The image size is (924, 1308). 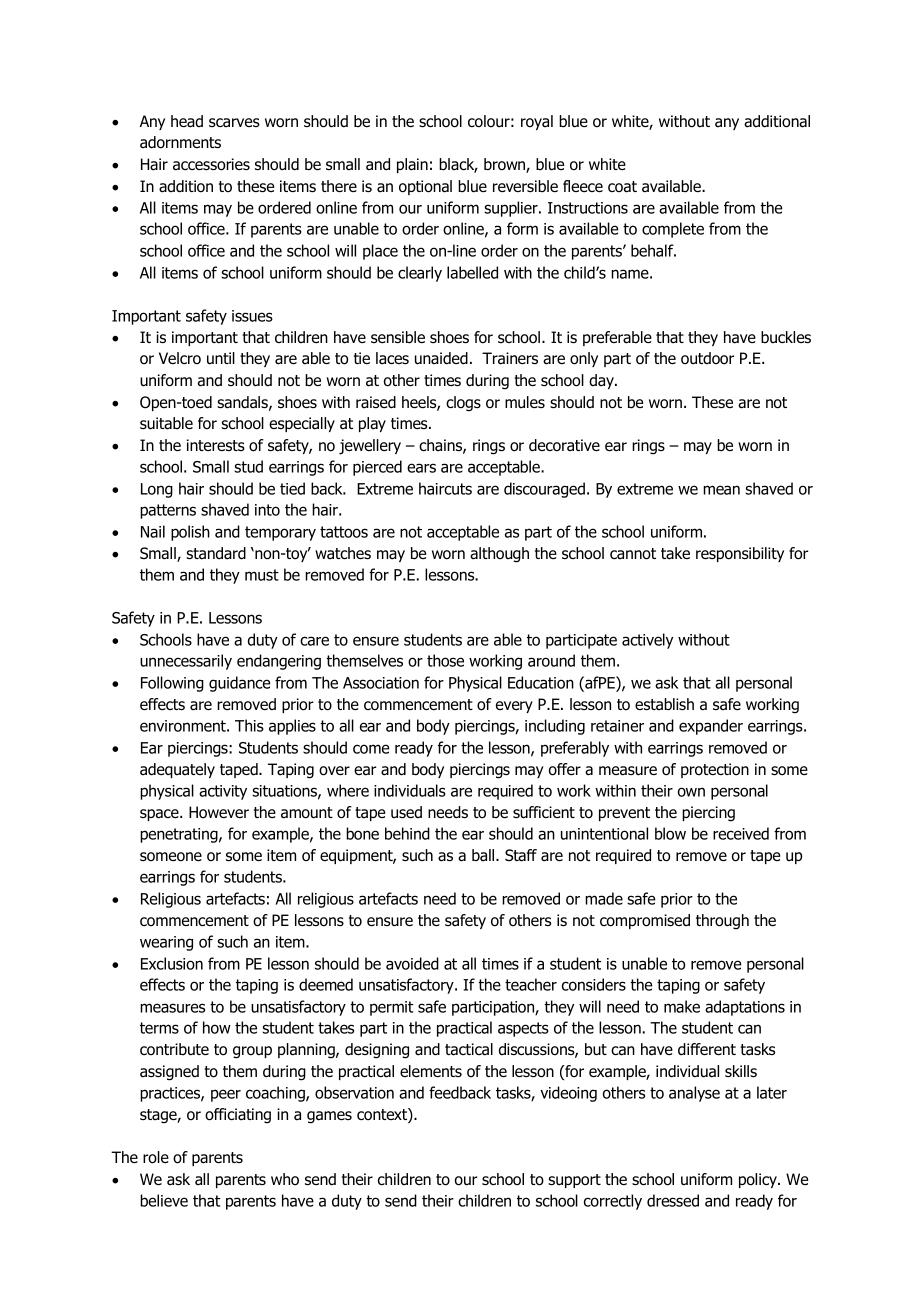 What do you see at coordinates (463, 404) in the image?
I see `clogs` at bounding box center [463, 404].
